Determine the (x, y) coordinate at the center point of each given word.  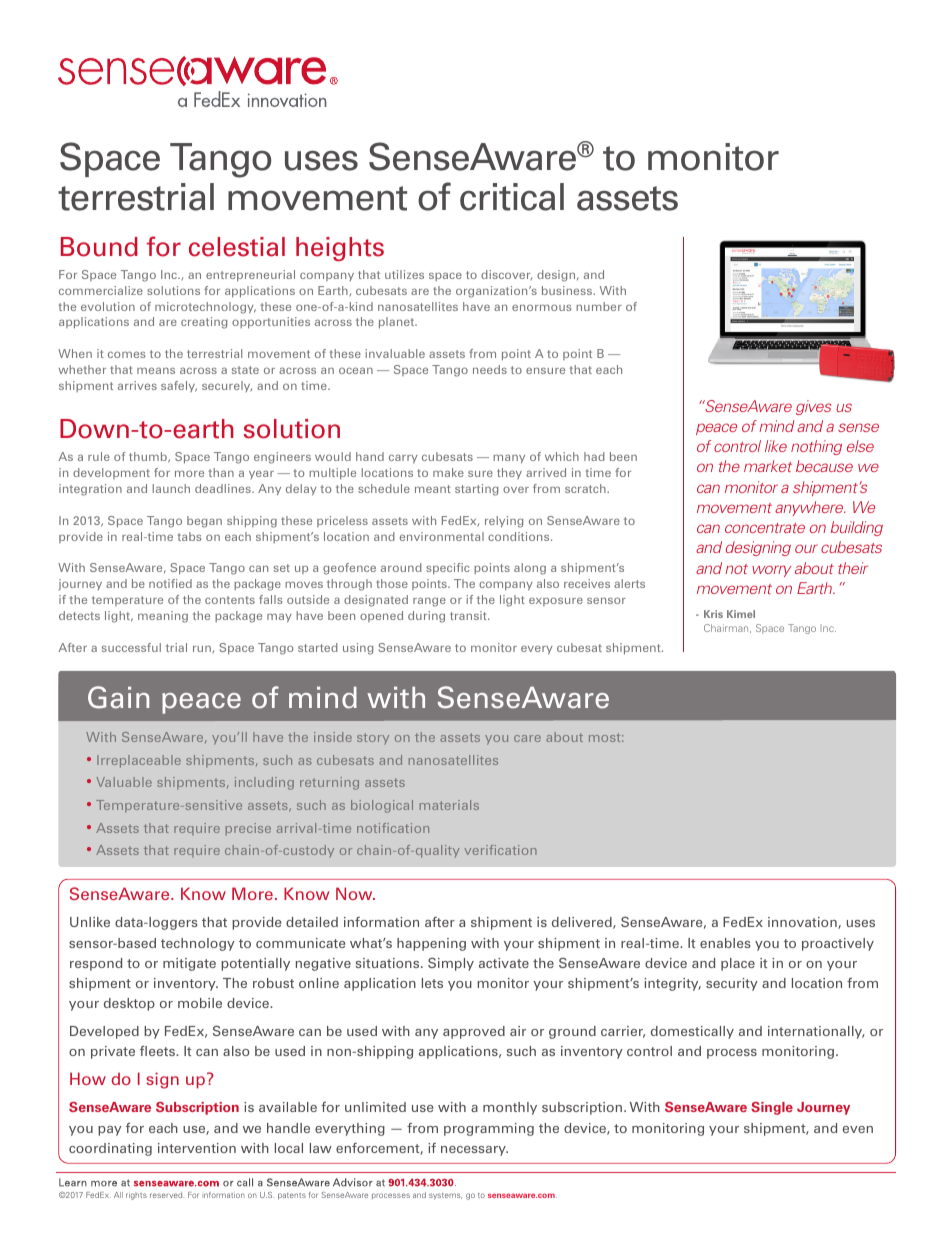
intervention (197, 1148)
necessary (474, 1151)
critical (512, 197)
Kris (713, 614)
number (599, 306)
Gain (118, 697)
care (527, 738)
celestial (237, 247)
